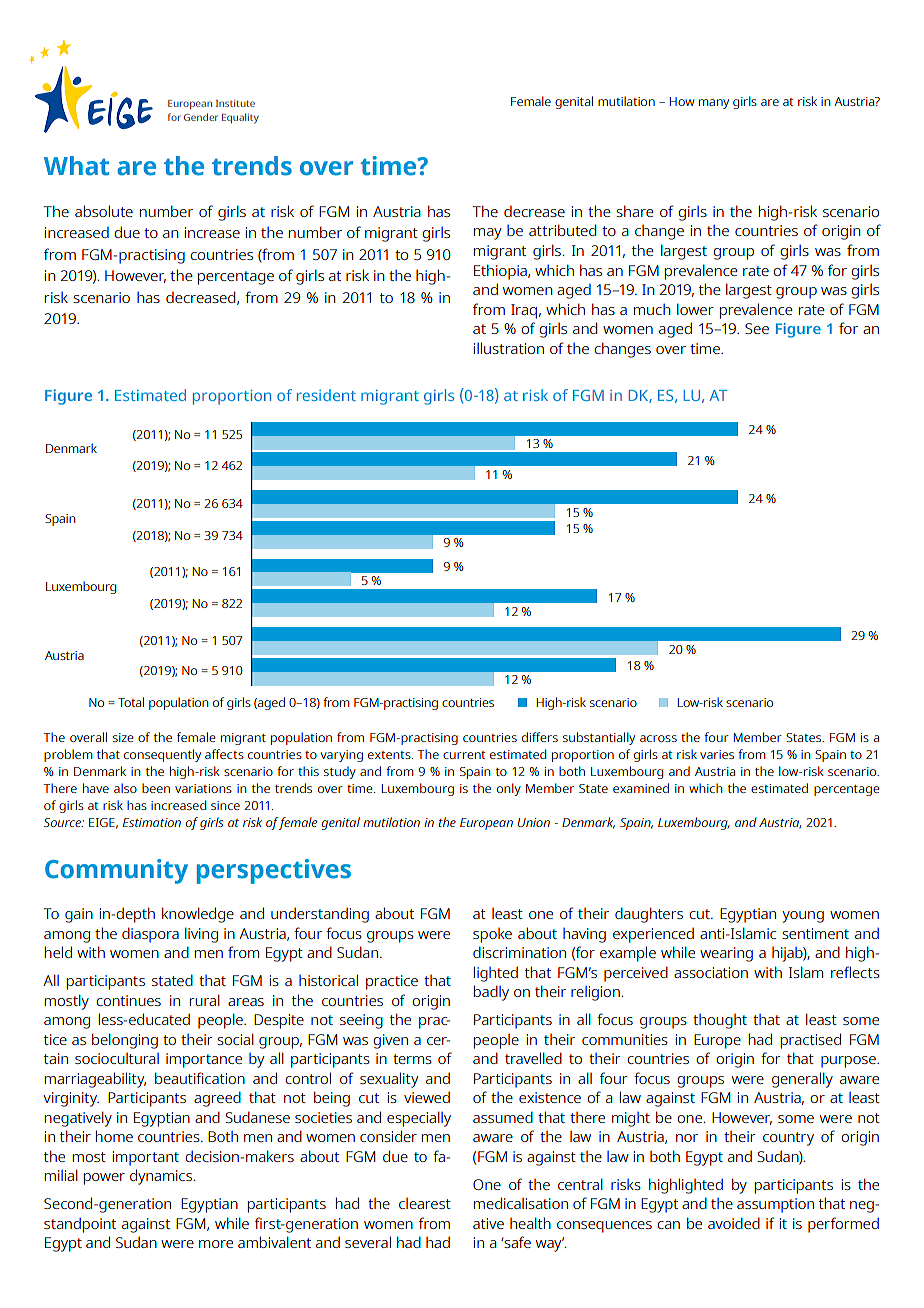 The height and width of the screenshot is (1308, 924). I want to click on Total, so click(131, 702).
